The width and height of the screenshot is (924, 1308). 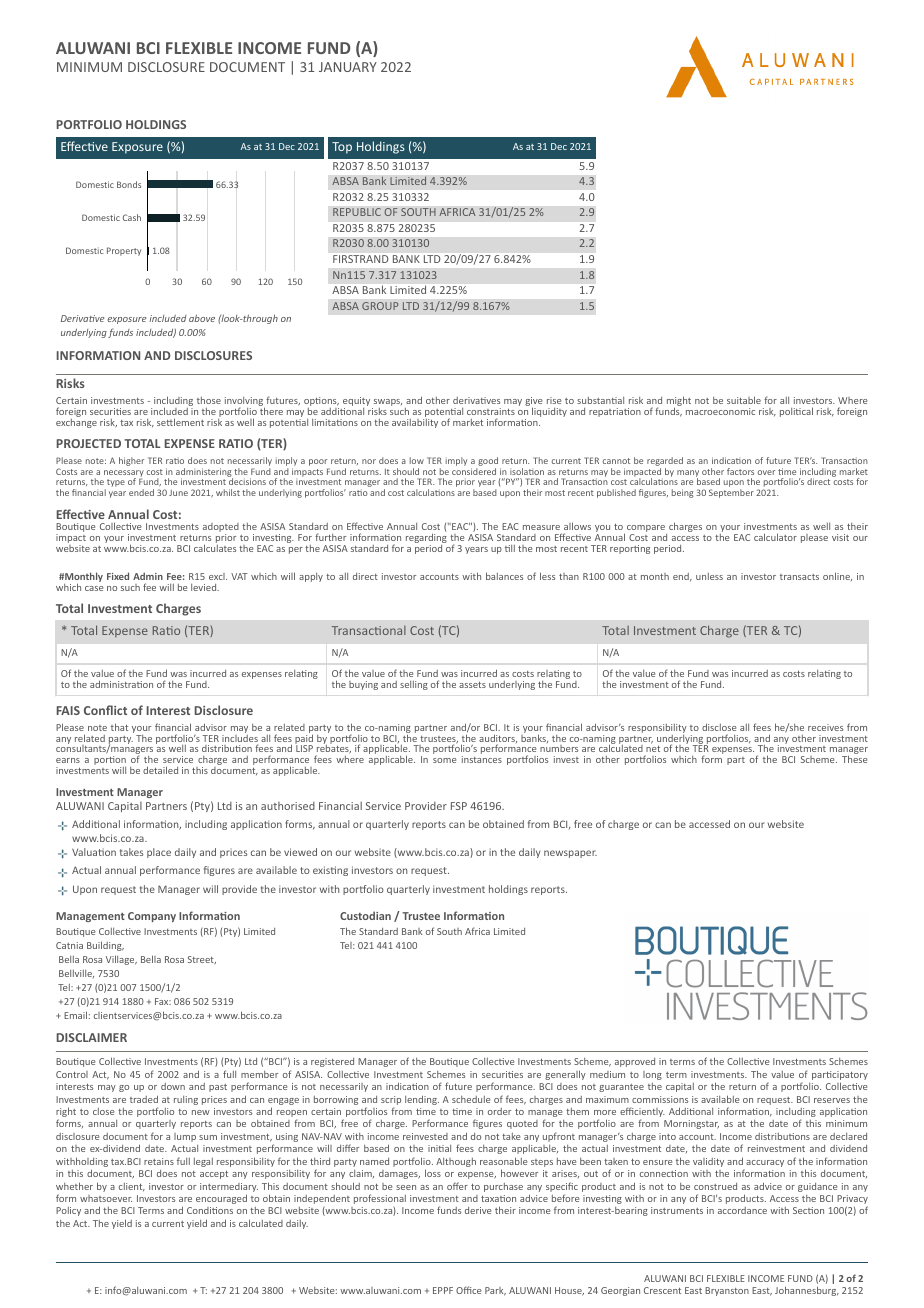 I want to click on Conditions, so click(x=210, y=1210).
